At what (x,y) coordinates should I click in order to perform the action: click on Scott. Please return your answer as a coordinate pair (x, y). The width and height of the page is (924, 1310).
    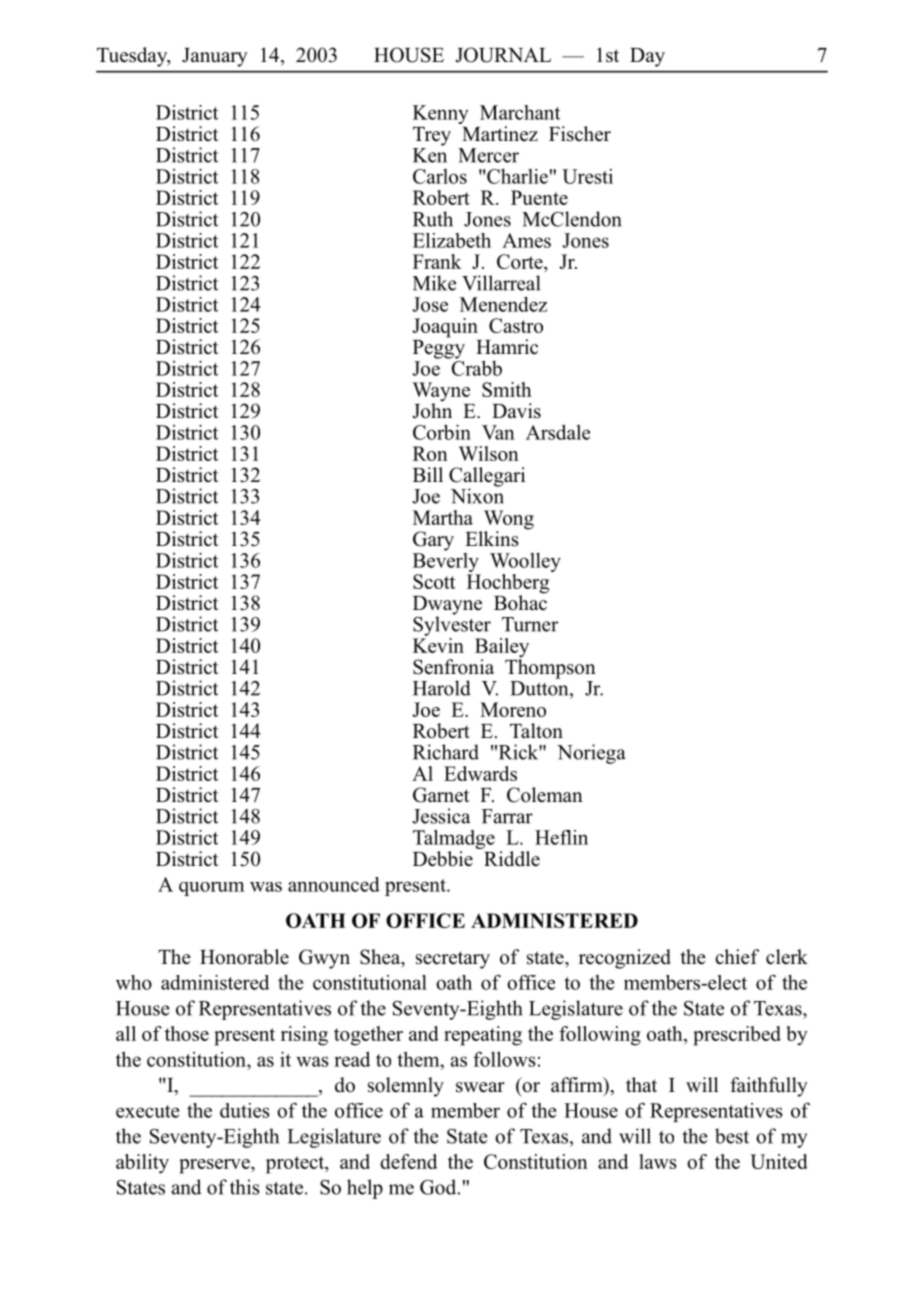
    Looking at the image, I should click on (434, 581).
